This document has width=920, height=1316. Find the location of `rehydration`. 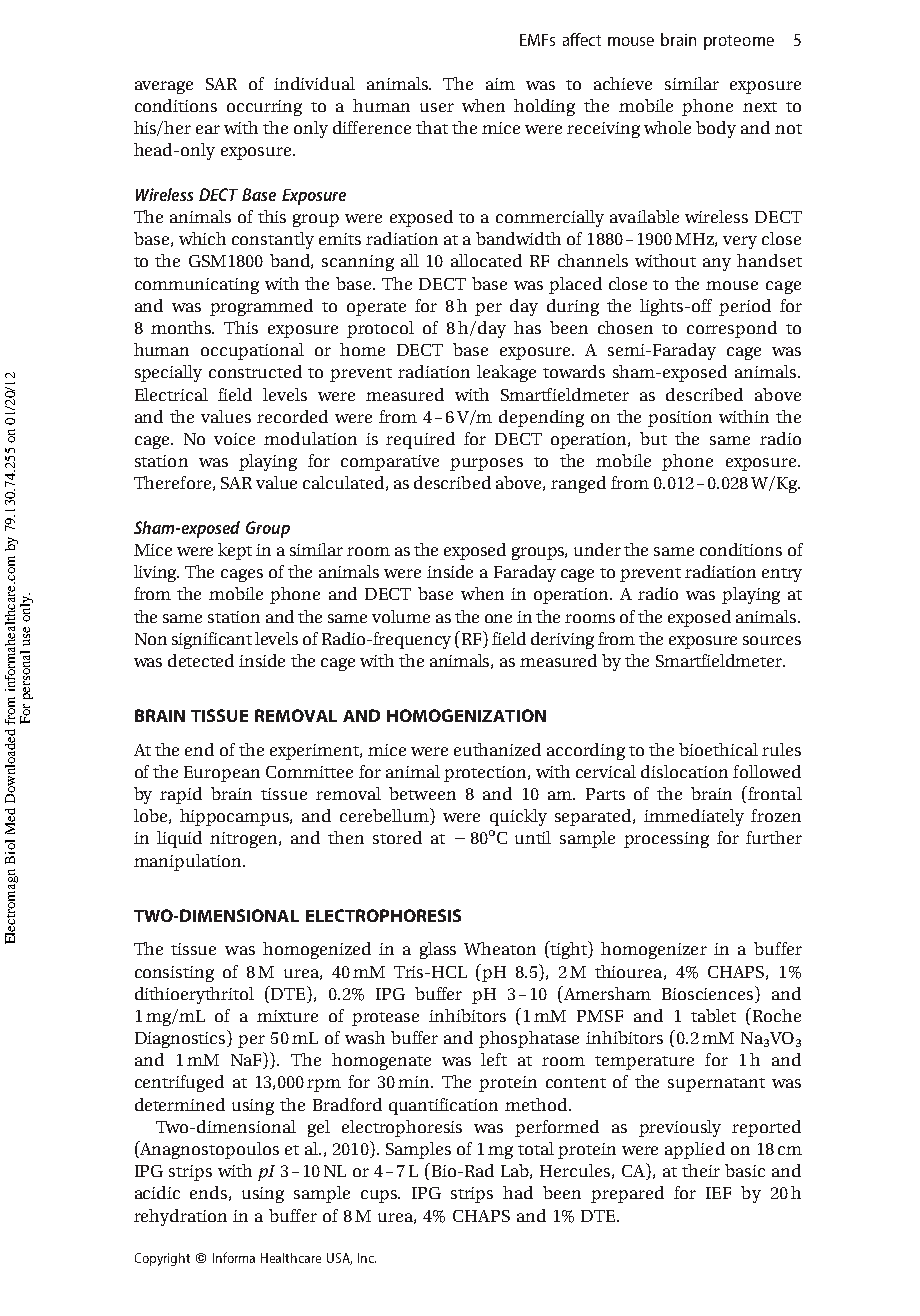

rehydration is located at coordinates (180, 1217).
